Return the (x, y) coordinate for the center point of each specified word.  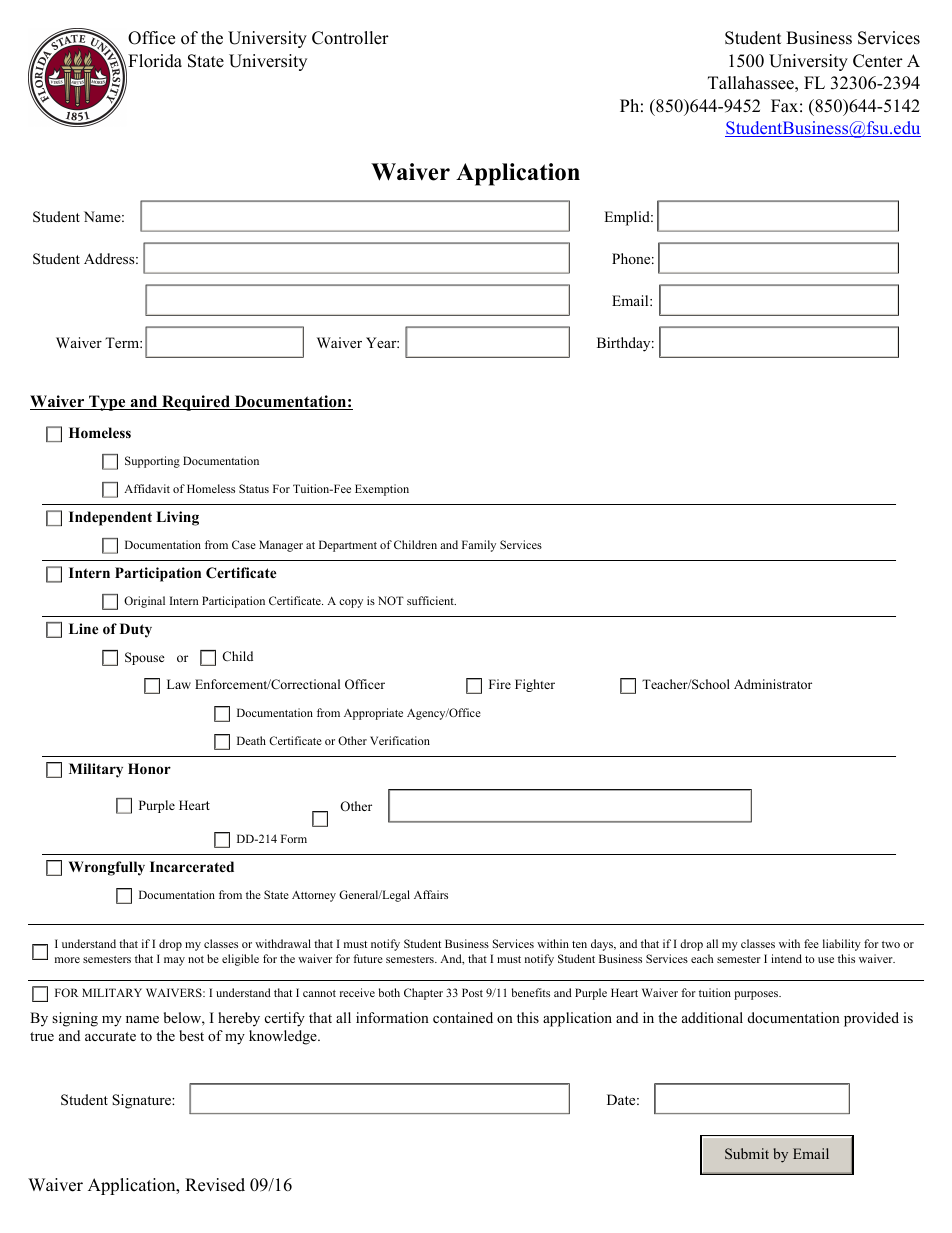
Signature (142, 1101)
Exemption (382, 490)
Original (144, 602)
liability (842, 945)
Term (123, 342)
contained (463, 1018)
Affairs (431, 894)
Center (878, 61)
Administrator (773, 684)
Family (479, 546)
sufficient (431, 600)
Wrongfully (107, 868)
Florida (154, 62)
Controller (350, 38)
